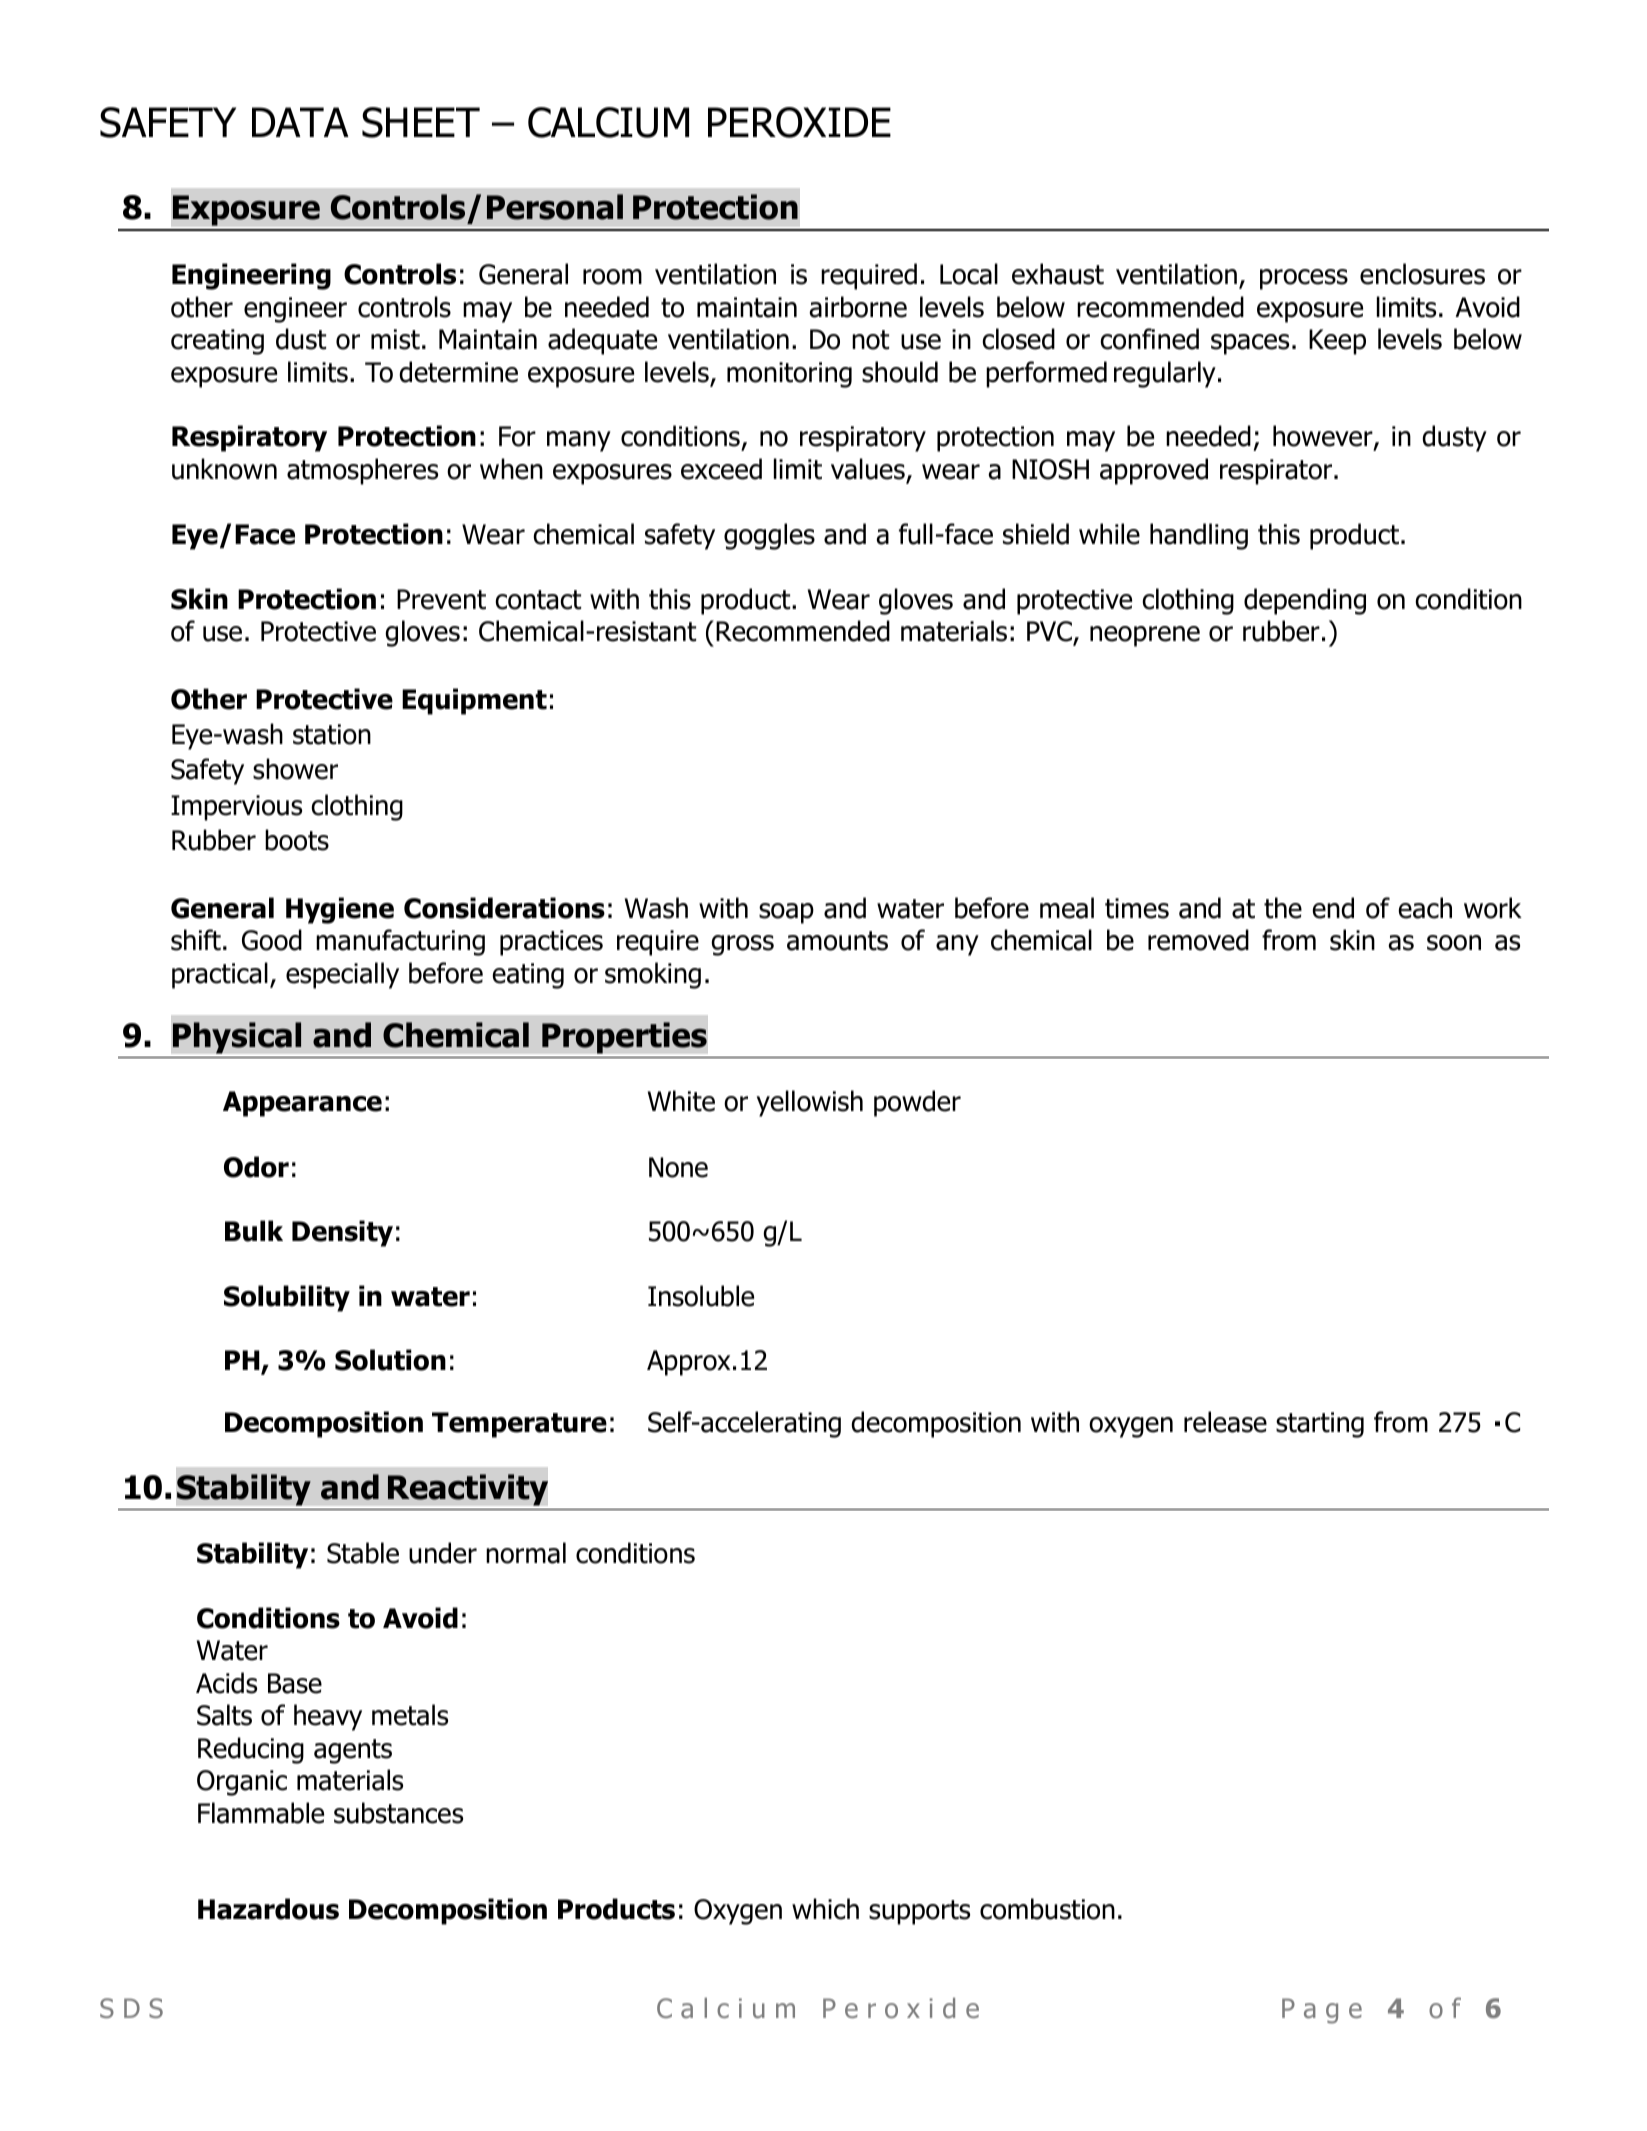 The height and width of the screenshot is (2131, 1647). What do you see at coordinates (1304, 279) in the screenshot?
I see `process` at bounding box center [1304, 279].
